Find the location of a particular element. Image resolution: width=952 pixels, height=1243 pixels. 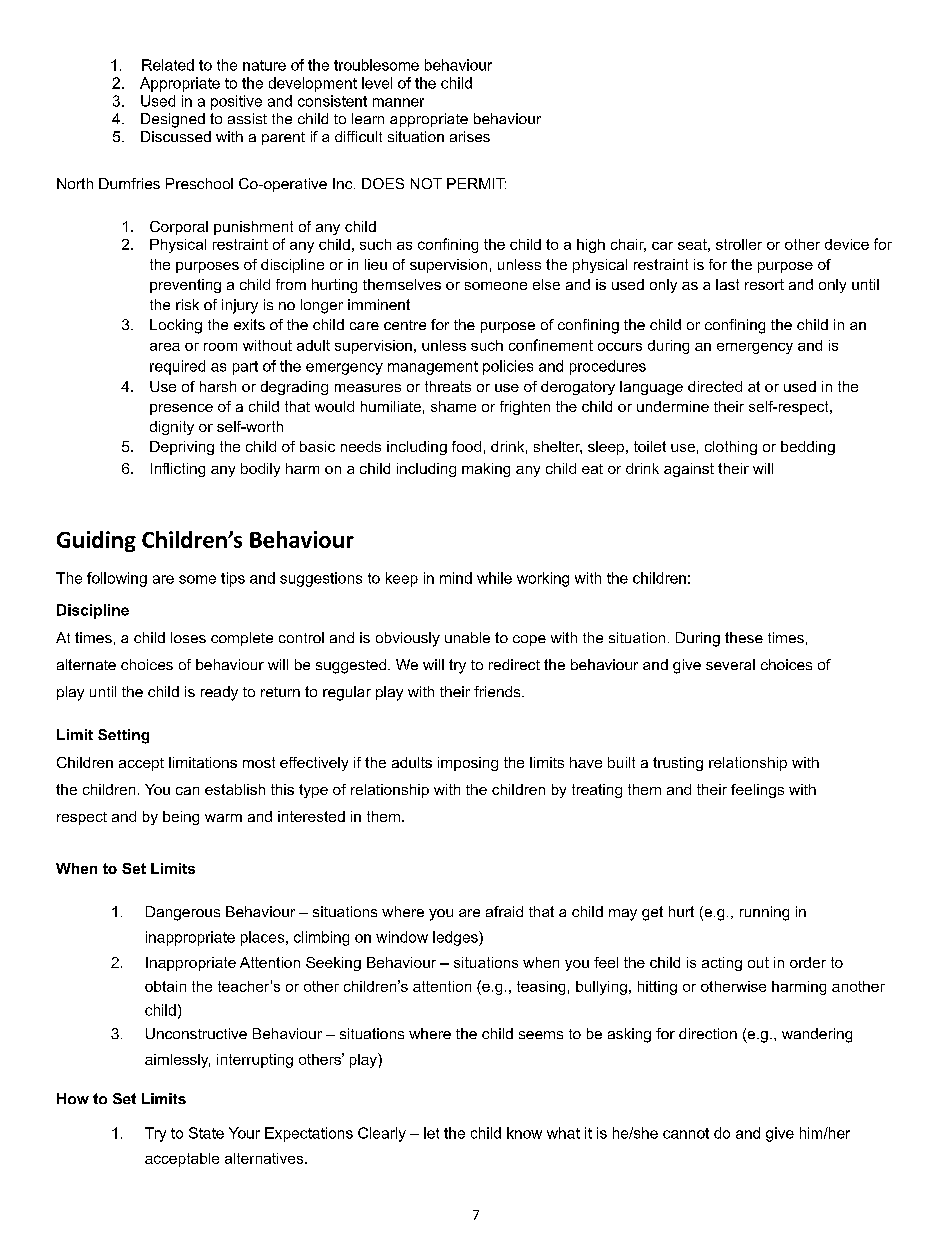

imposing is located at coordinates (468, 764).
